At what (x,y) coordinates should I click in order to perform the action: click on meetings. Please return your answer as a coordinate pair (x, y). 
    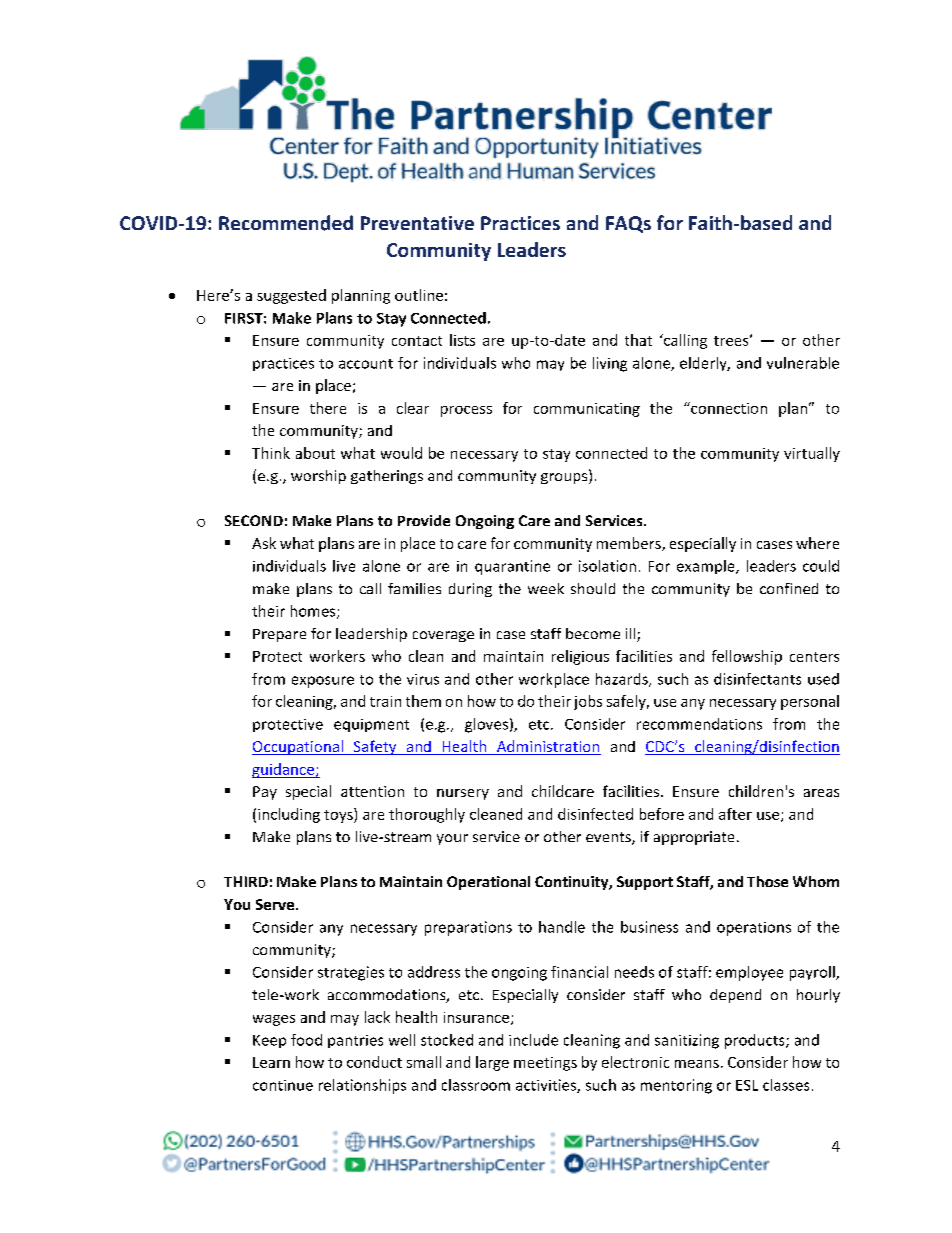
    Looking at the image, I should click on (545, 1064).
